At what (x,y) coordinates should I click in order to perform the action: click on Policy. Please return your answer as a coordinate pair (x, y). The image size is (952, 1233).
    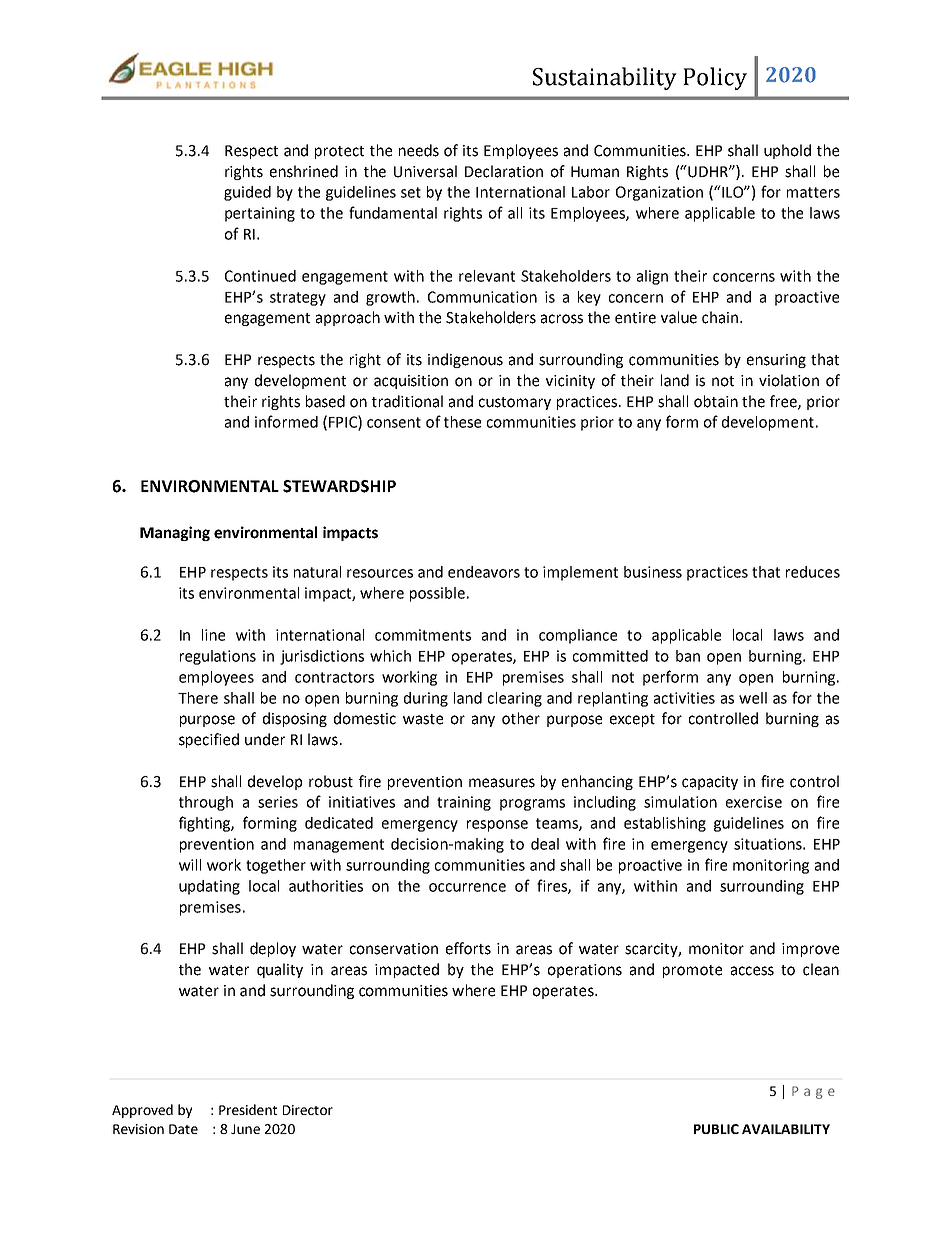
    Looking at the image, I should click on (715, 78).
